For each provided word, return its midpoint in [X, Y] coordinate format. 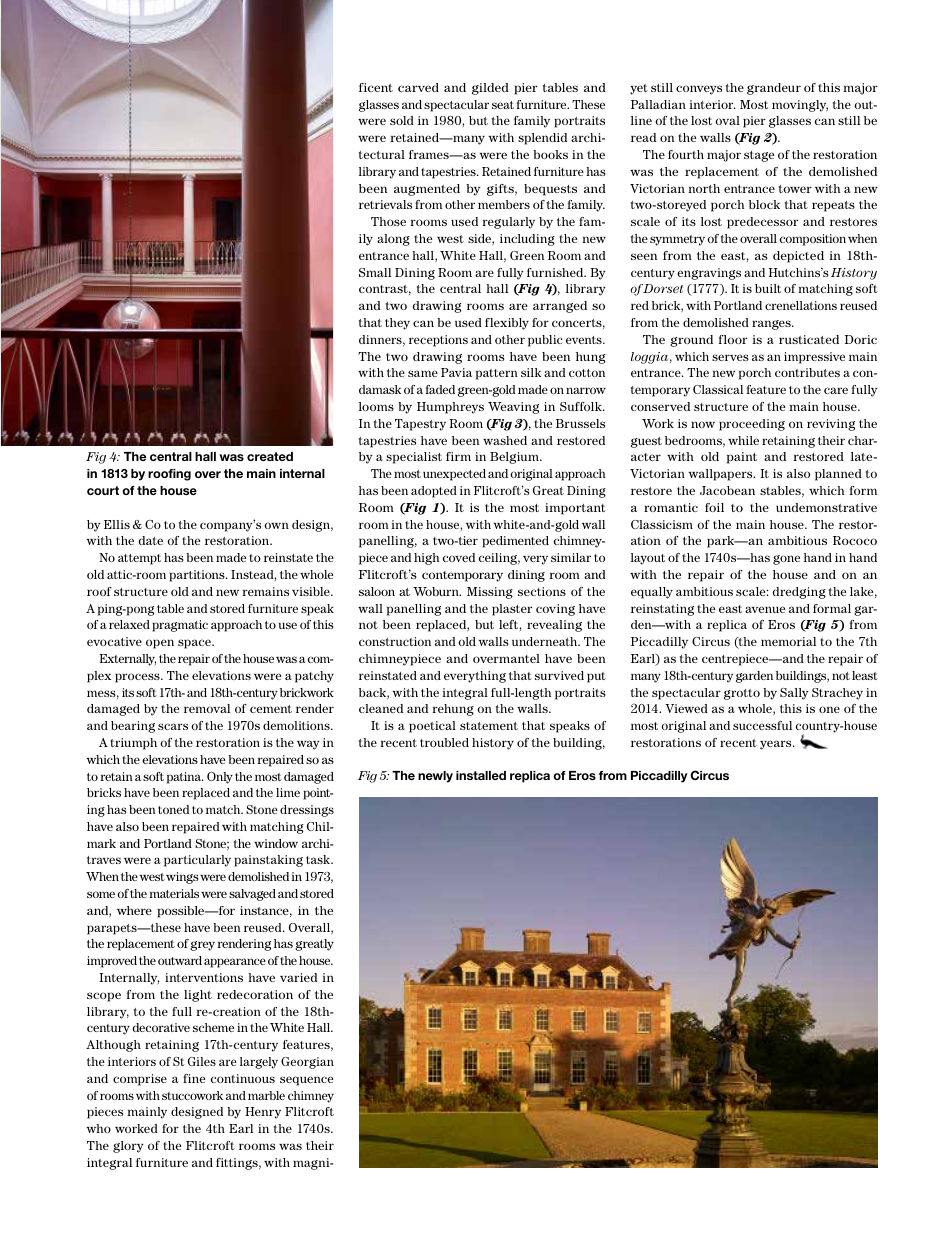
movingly [800, 106]
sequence [306, 1081]
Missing [490, 593]
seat [503, 105]
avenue [765, 609]
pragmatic [180, 626]
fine [194, 1078]
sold [402, 120]
